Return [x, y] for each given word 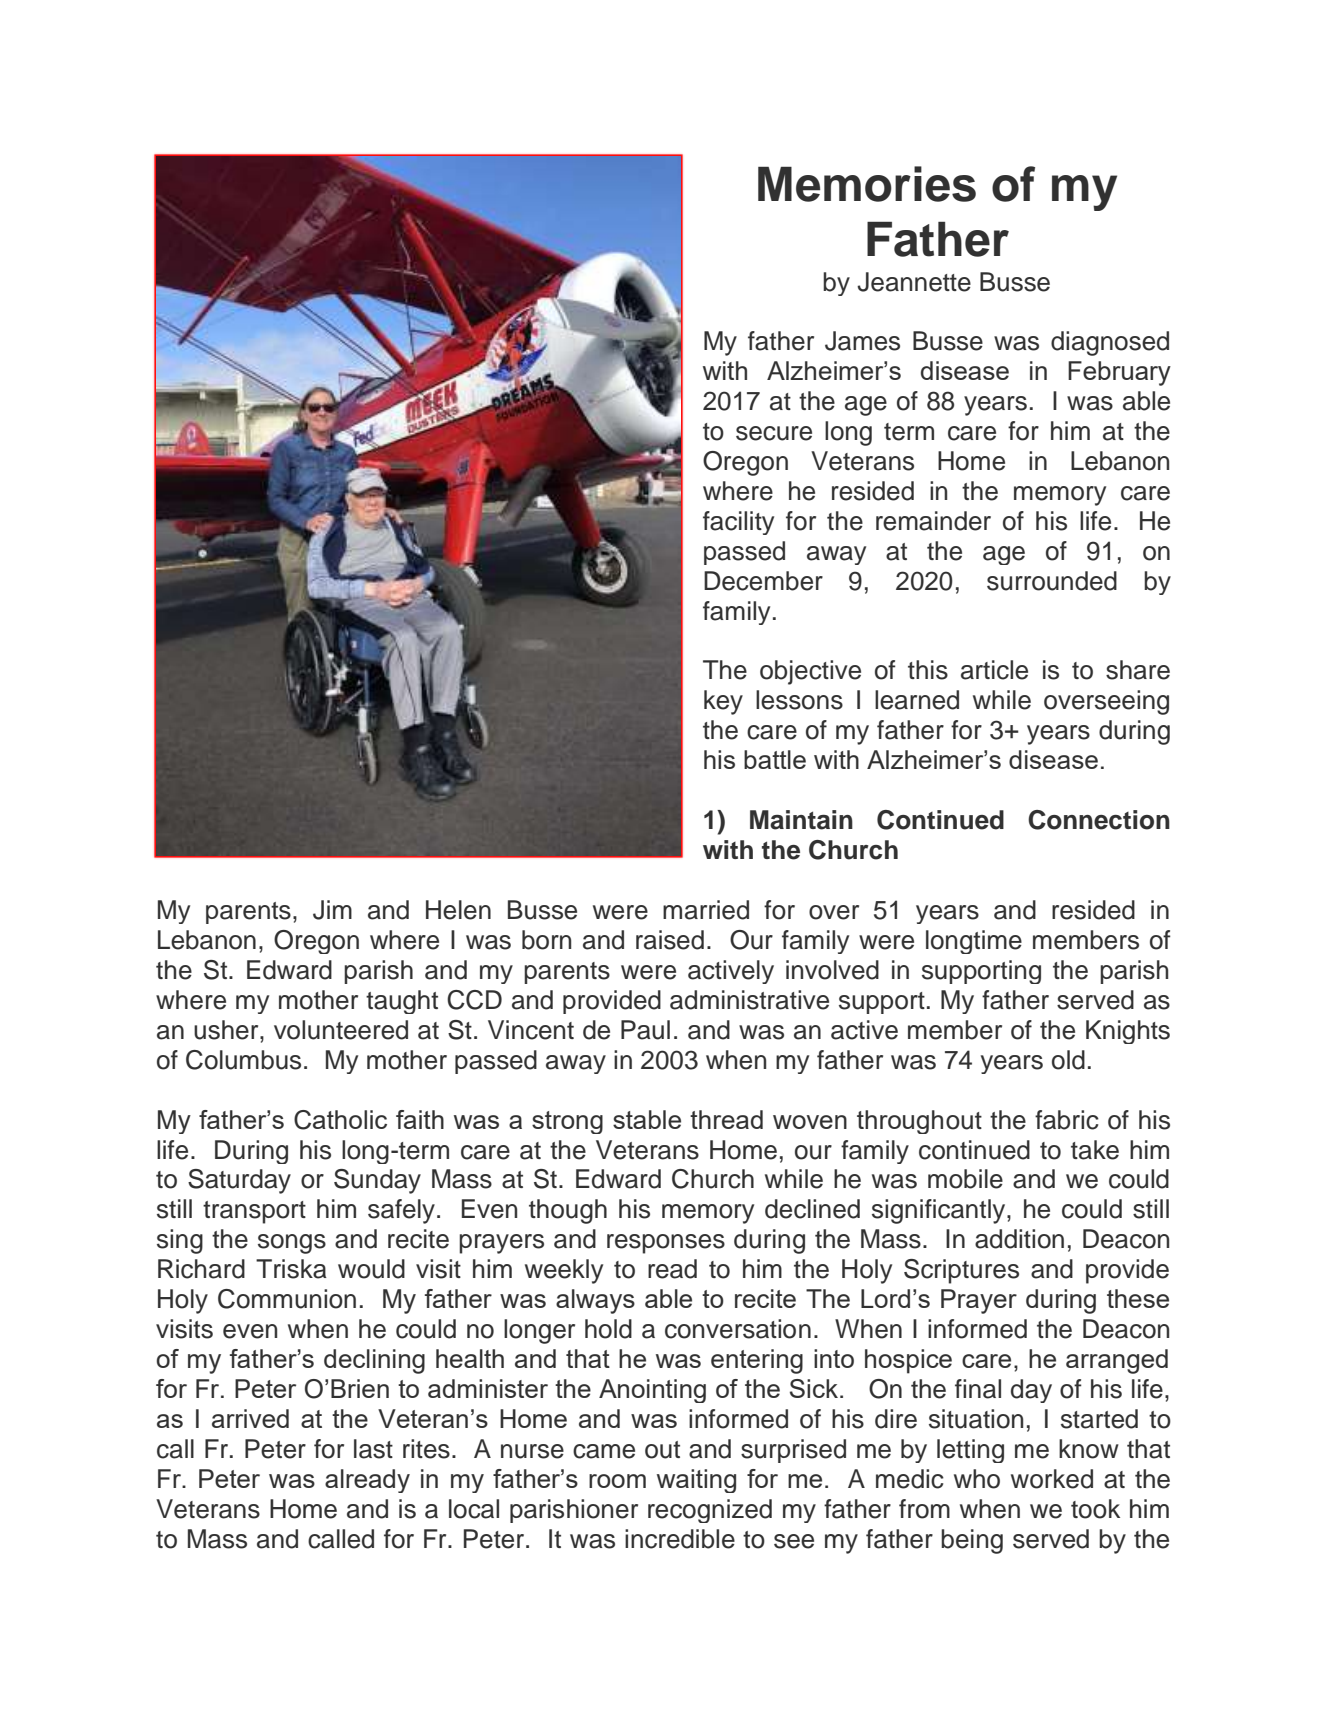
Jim [332, 910]
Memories [867, 184]
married [706, 910]
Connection [1099, 820]
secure [774, 433]
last [373, 1449]
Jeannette [914, 282]
